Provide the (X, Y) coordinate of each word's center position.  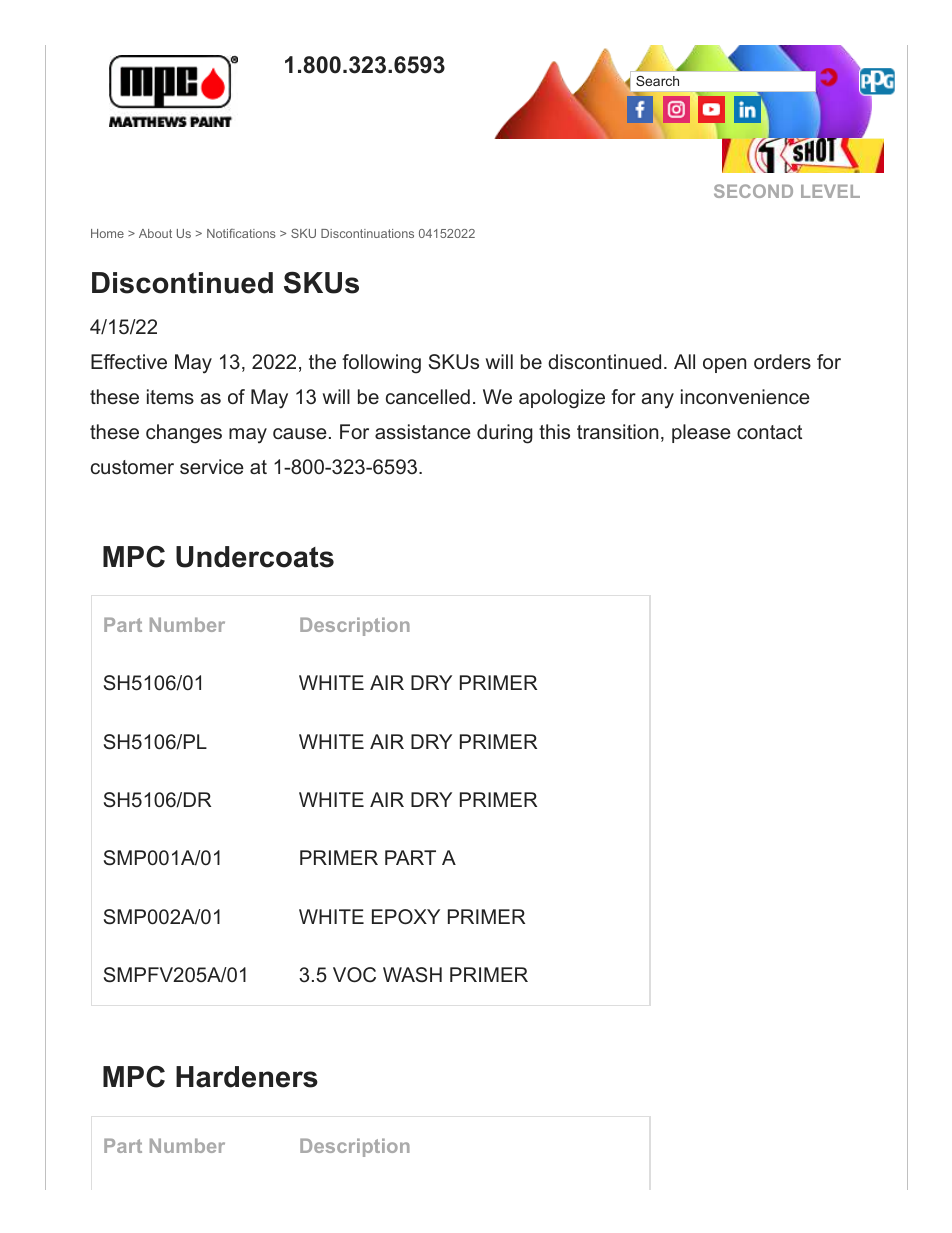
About (155, 233)
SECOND (753, 191)
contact (769, 432)
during (505, 434)
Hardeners (247, 1077)
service (212, 466)
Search (657, 81)
